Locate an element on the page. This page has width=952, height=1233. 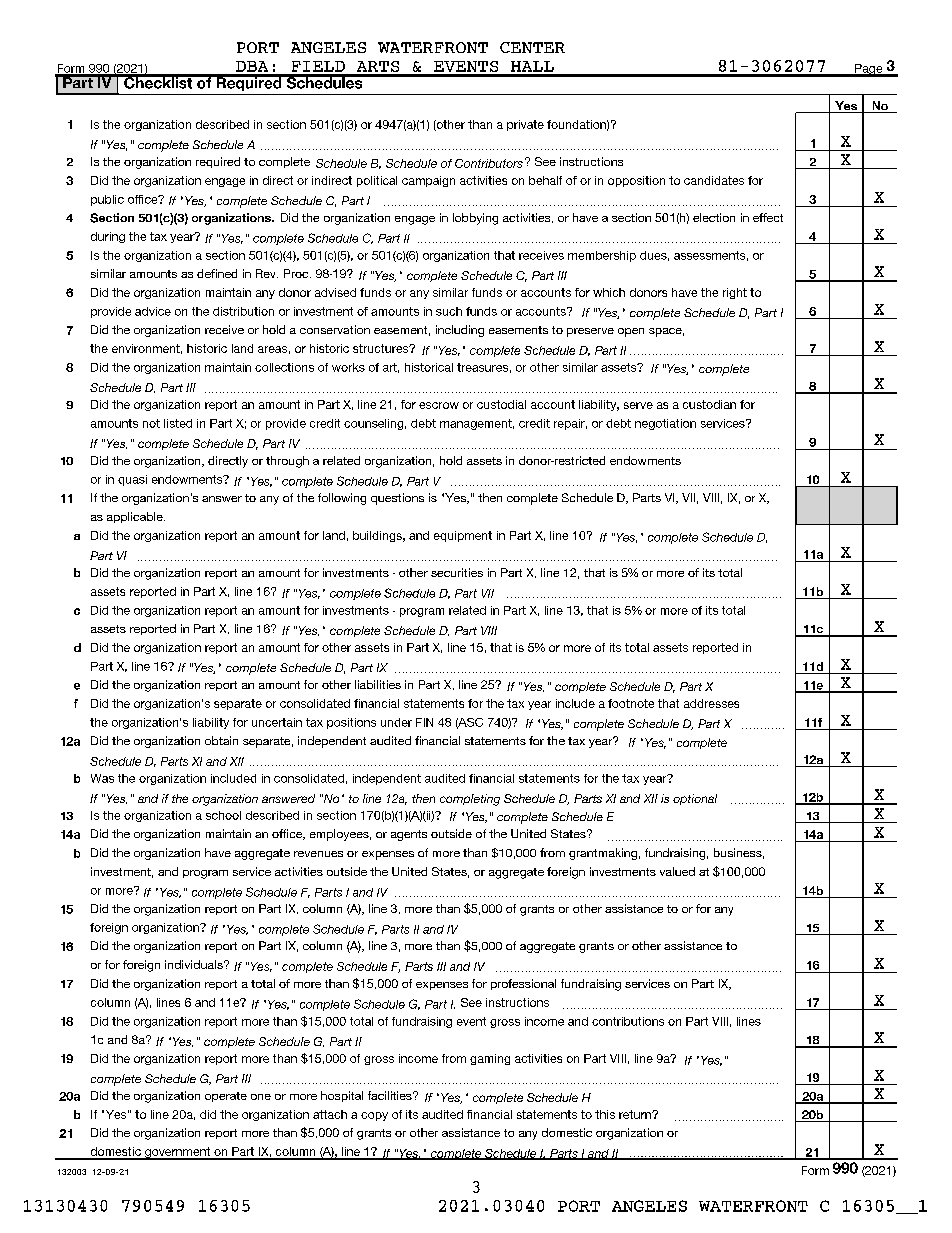
defined is located at coordinates (217, 273).
